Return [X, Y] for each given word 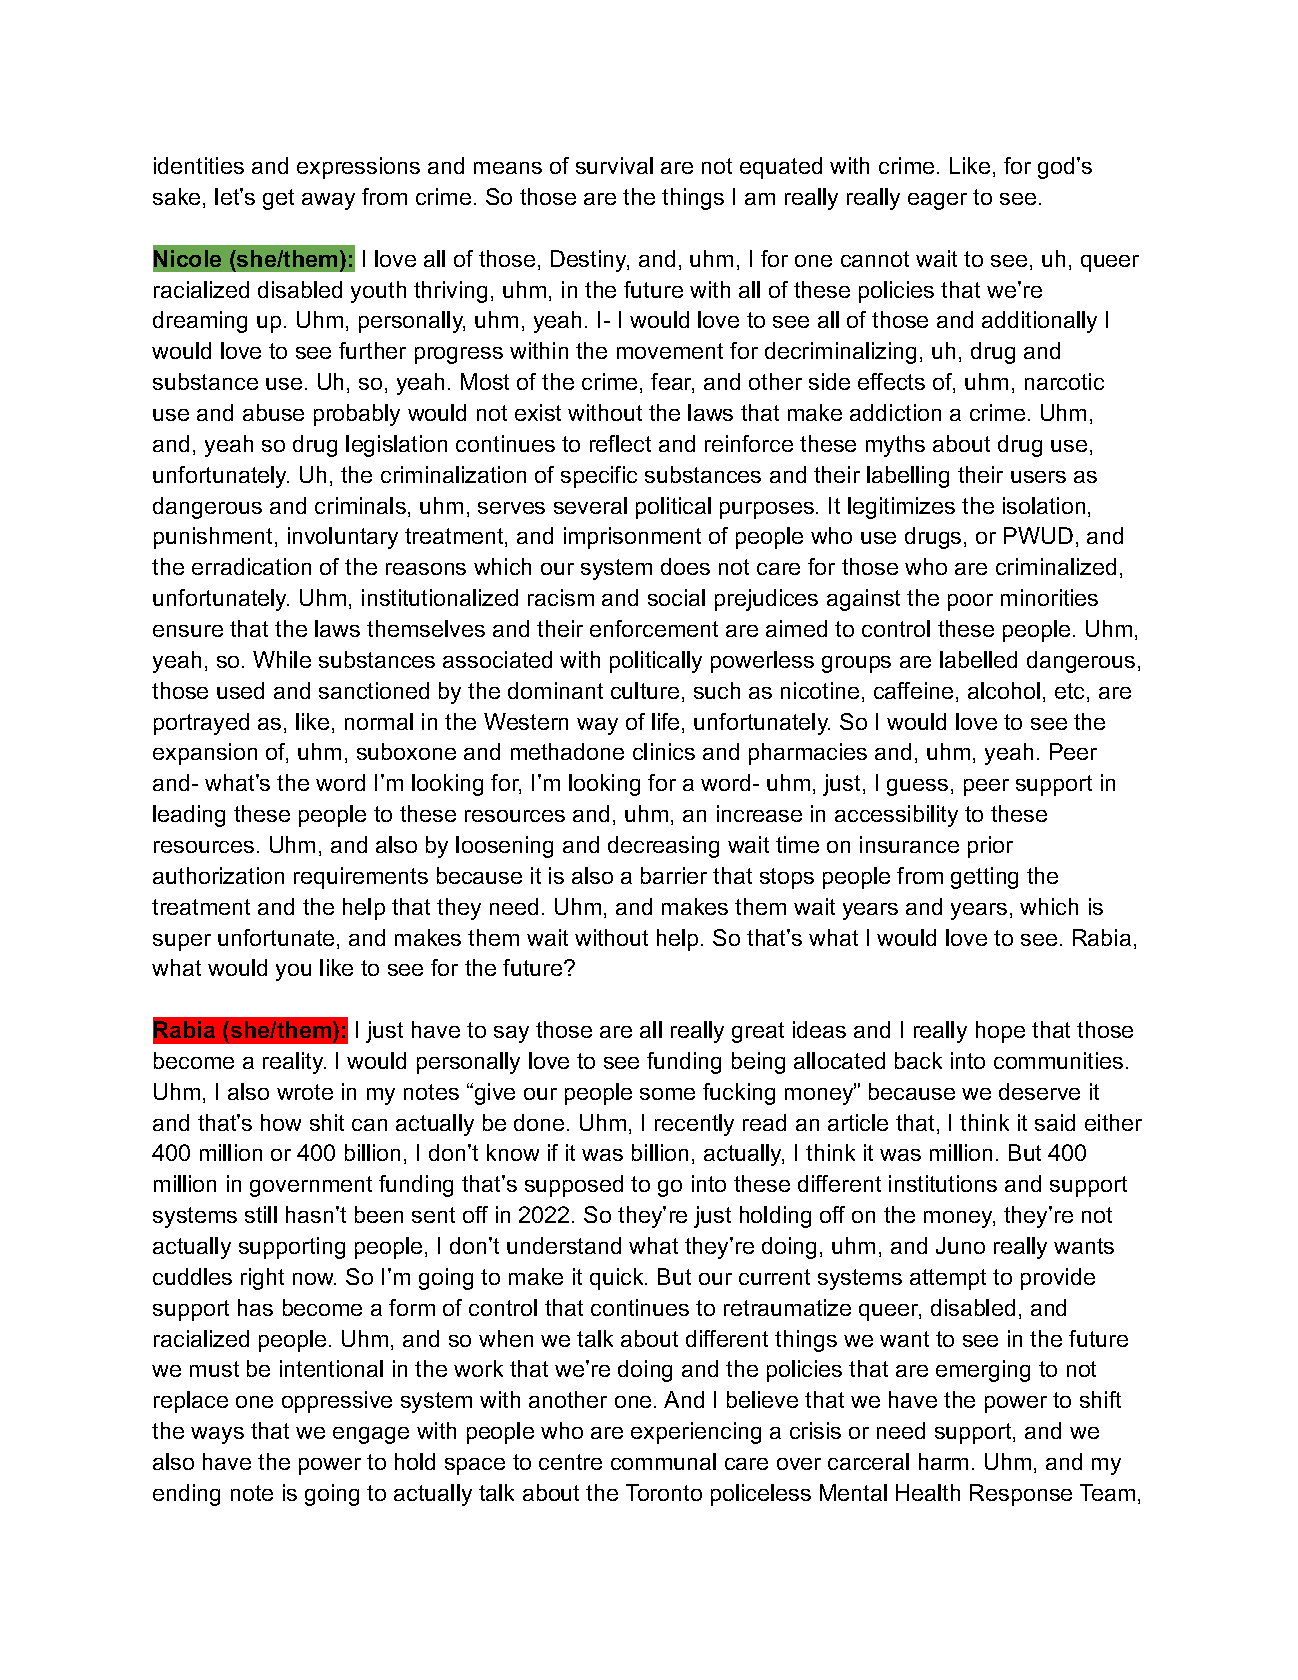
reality [294, 1063]
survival [614, 165]
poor [970, 602]
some [667, 1094]
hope [1000, 1032]
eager [937, 201]
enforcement [654, 628]
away [328, 201]
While [282, 659]
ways [217, 1435]
